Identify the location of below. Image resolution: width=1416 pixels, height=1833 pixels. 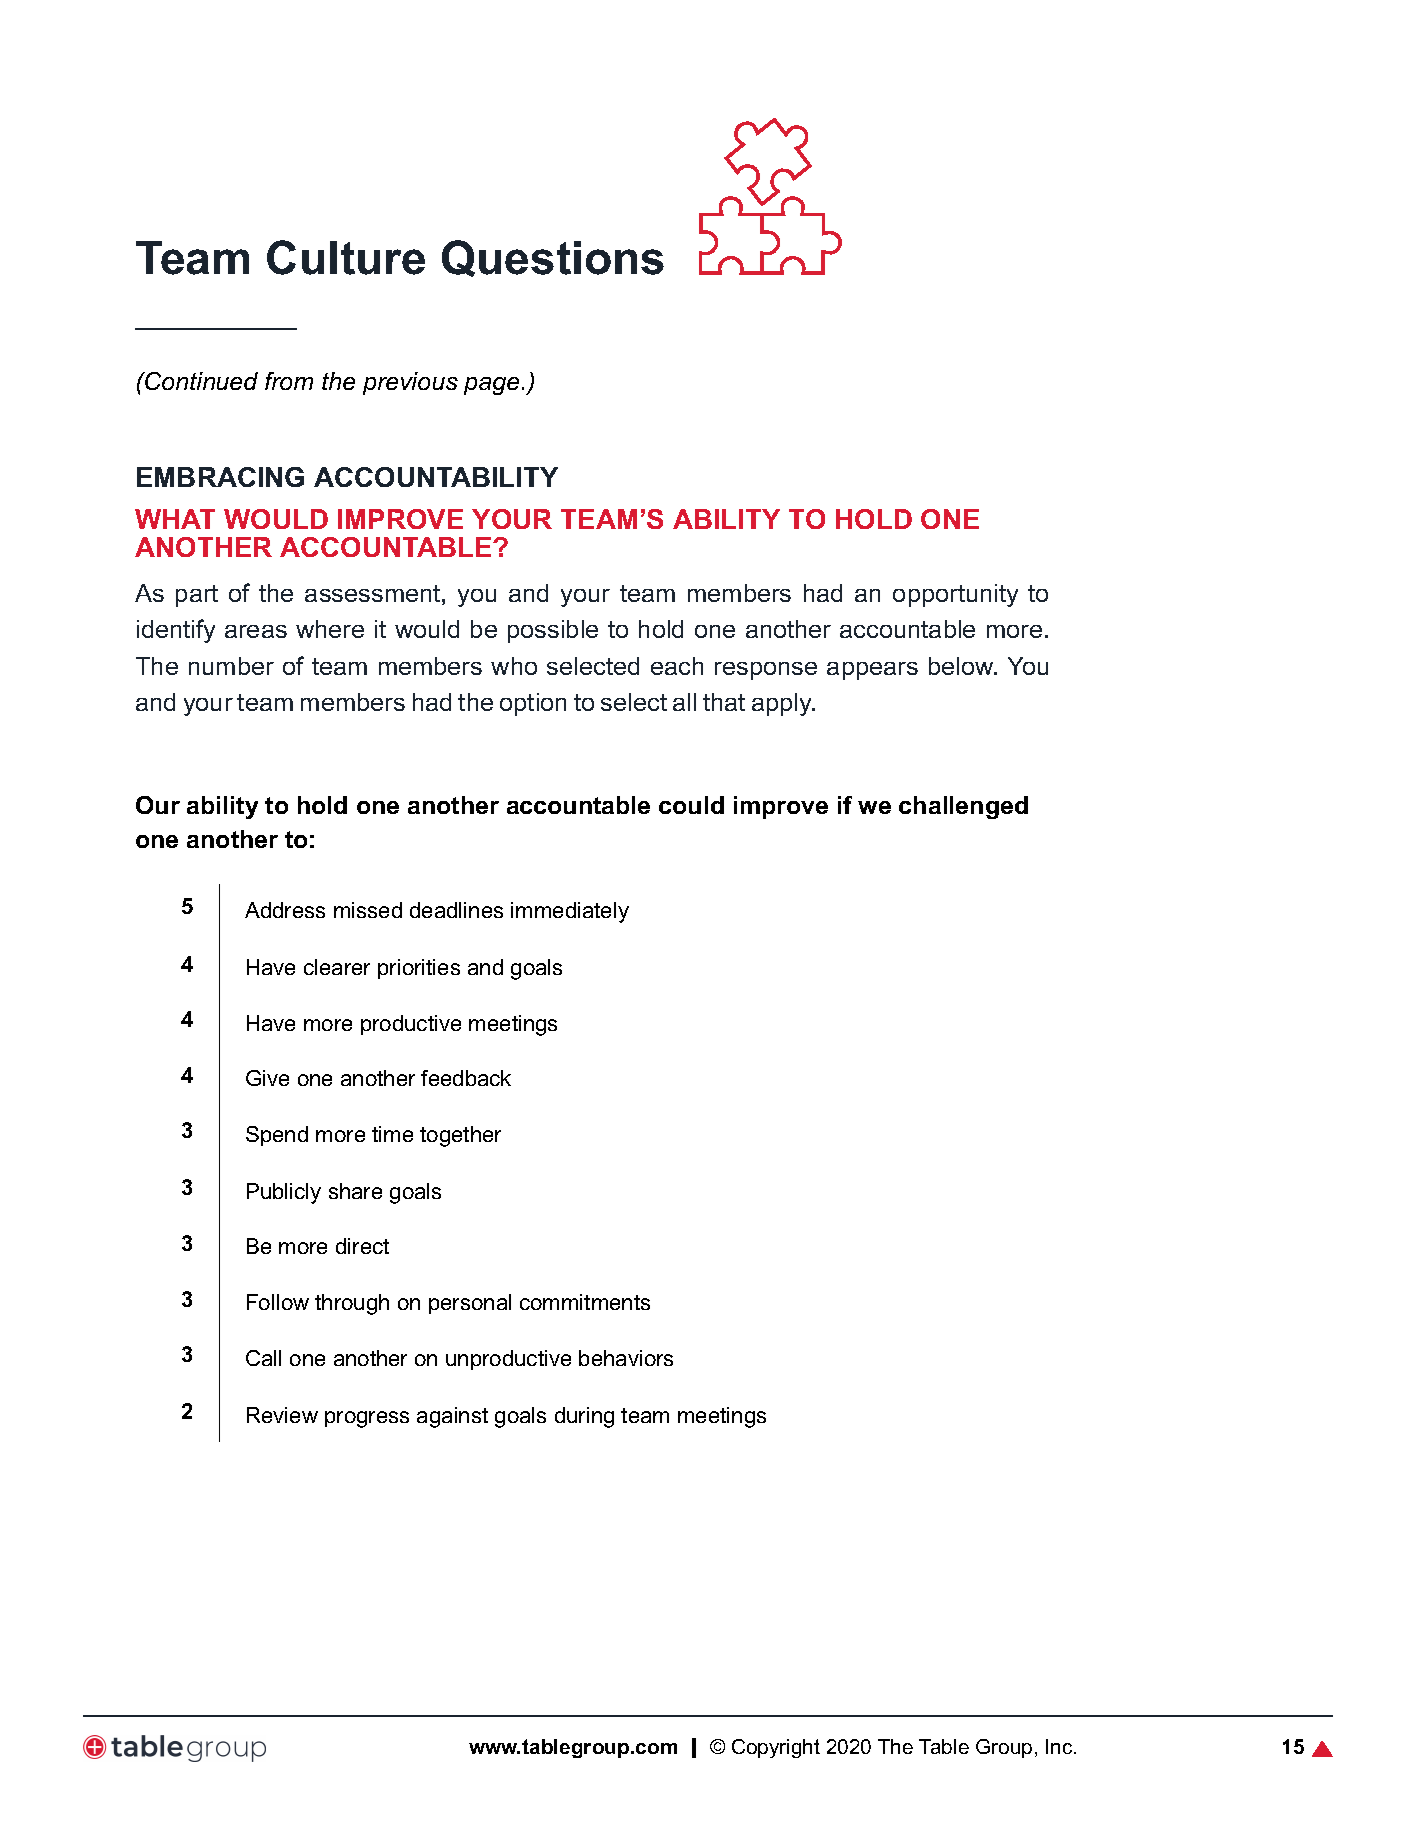
(962, 666).
